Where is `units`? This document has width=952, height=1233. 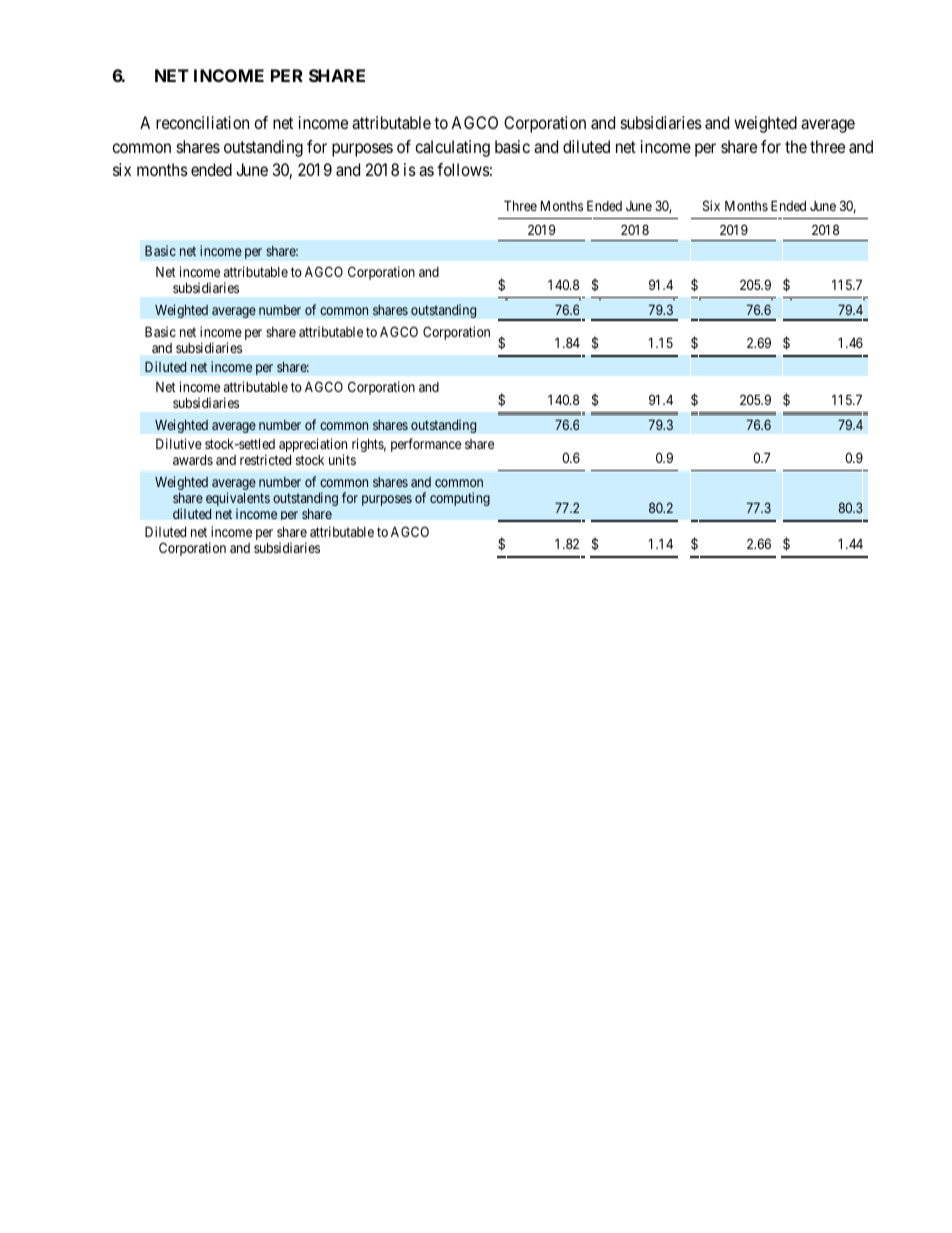 units is located at coordinates (342, 459).
